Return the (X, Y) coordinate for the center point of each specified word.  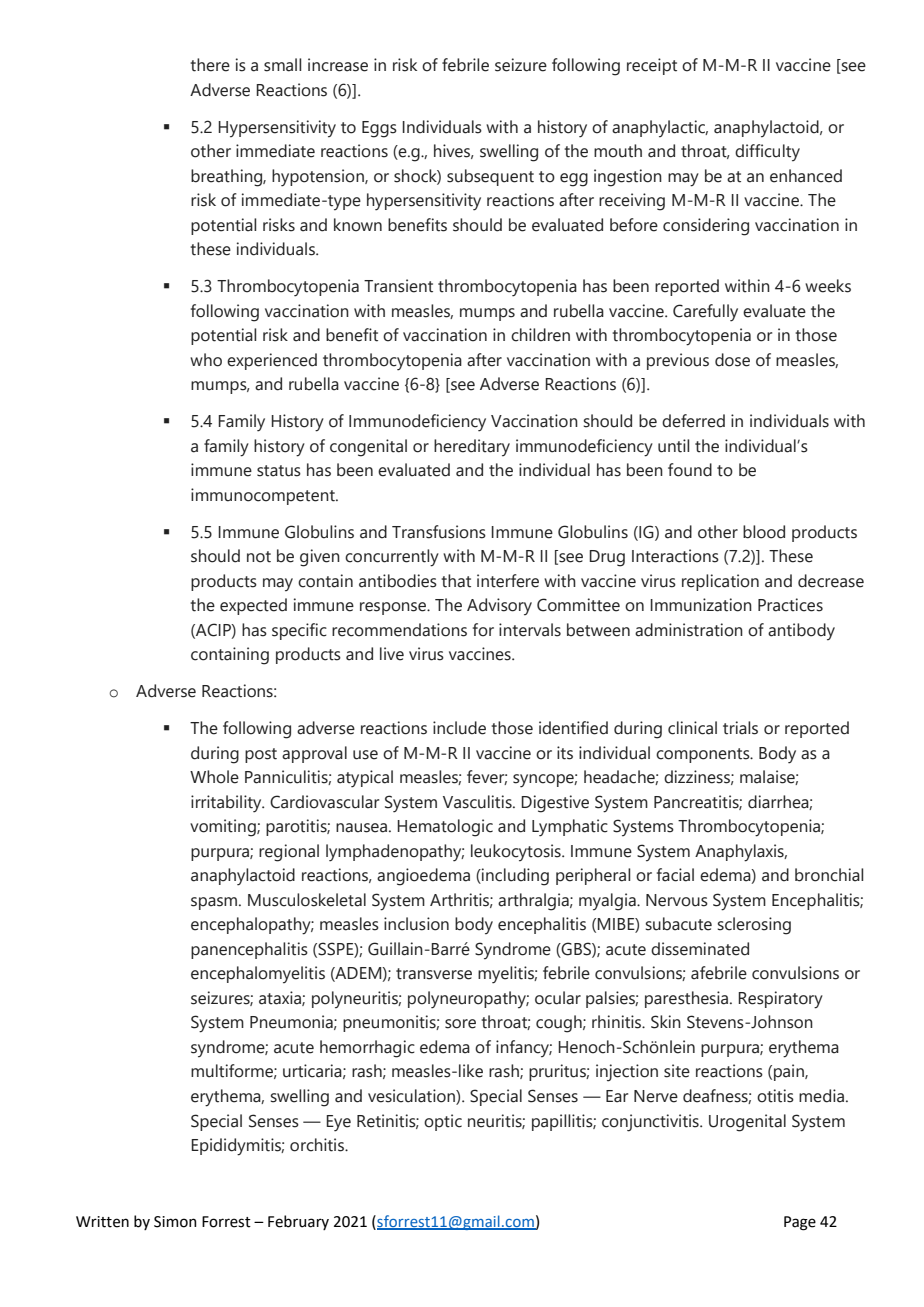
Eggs (379, 129)
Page (800, 1223)
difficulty (767, 153)
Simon (175, 1222)
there (210, 65)
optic (443, 1122)
